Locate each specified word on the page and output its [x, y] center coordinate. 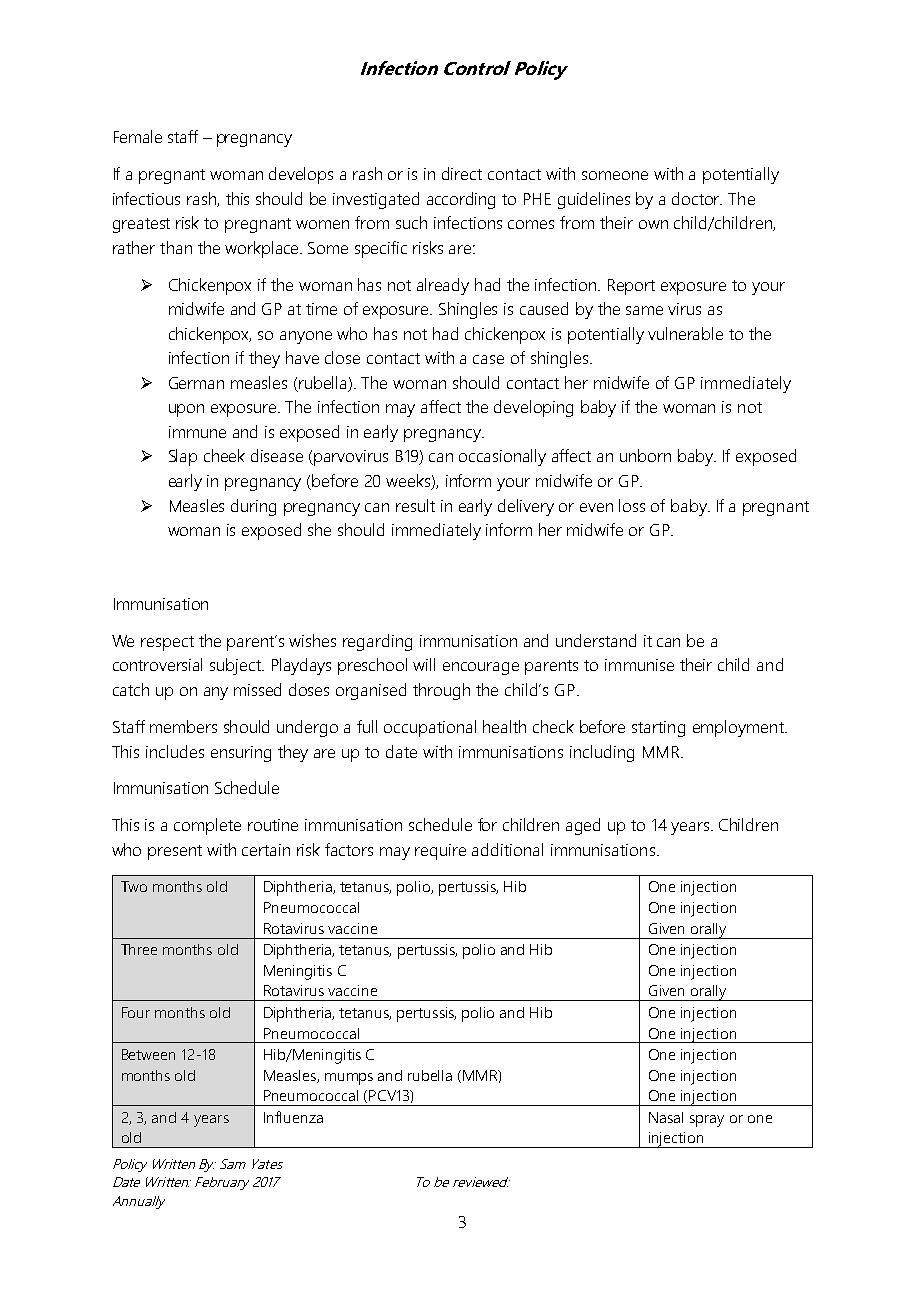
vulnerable [685, 333]
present [175, 852]
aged [583, 826]
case [488, 359]
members [183, 726]
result [415, 505]
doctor [697, 198]
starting [658, 729]
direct [462, 173]
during [253, 507]
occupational [430, 728]
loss [632, 505]
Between [148, 1054]
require [440, 852]
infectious [146, 198]
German [196, 383]
